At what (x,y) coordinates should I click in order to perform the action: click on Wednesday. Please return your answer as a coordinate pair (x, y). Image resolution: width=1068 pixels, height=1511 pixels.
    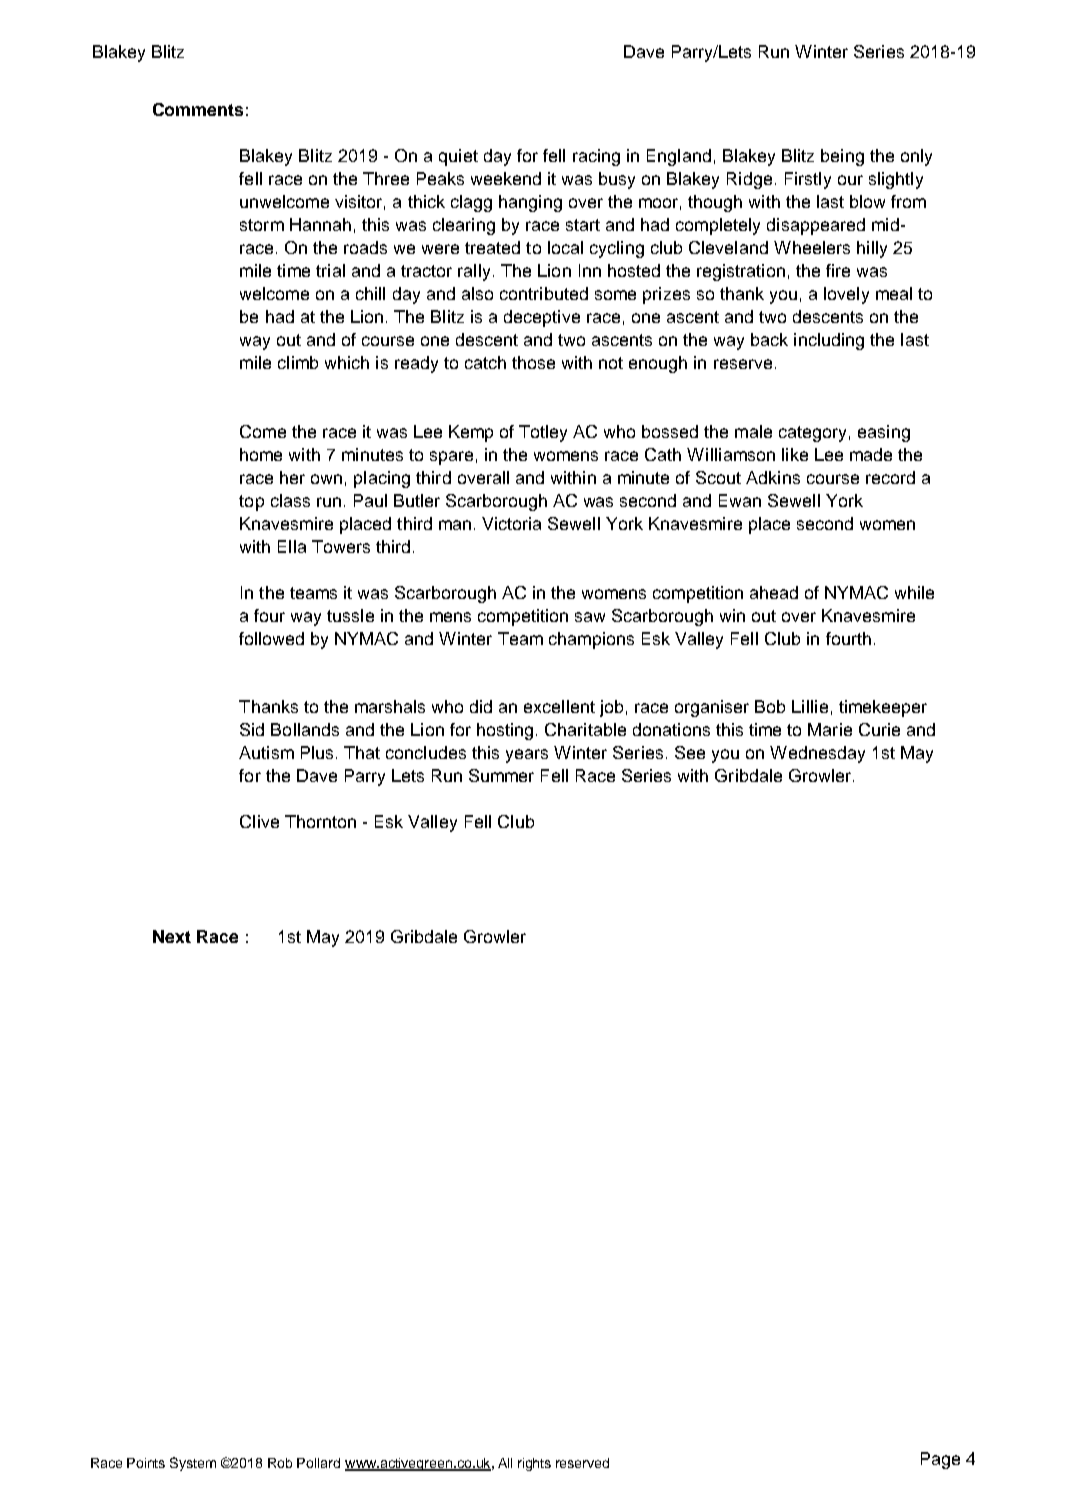
    Looking at the image, I should click on (817, 754).
